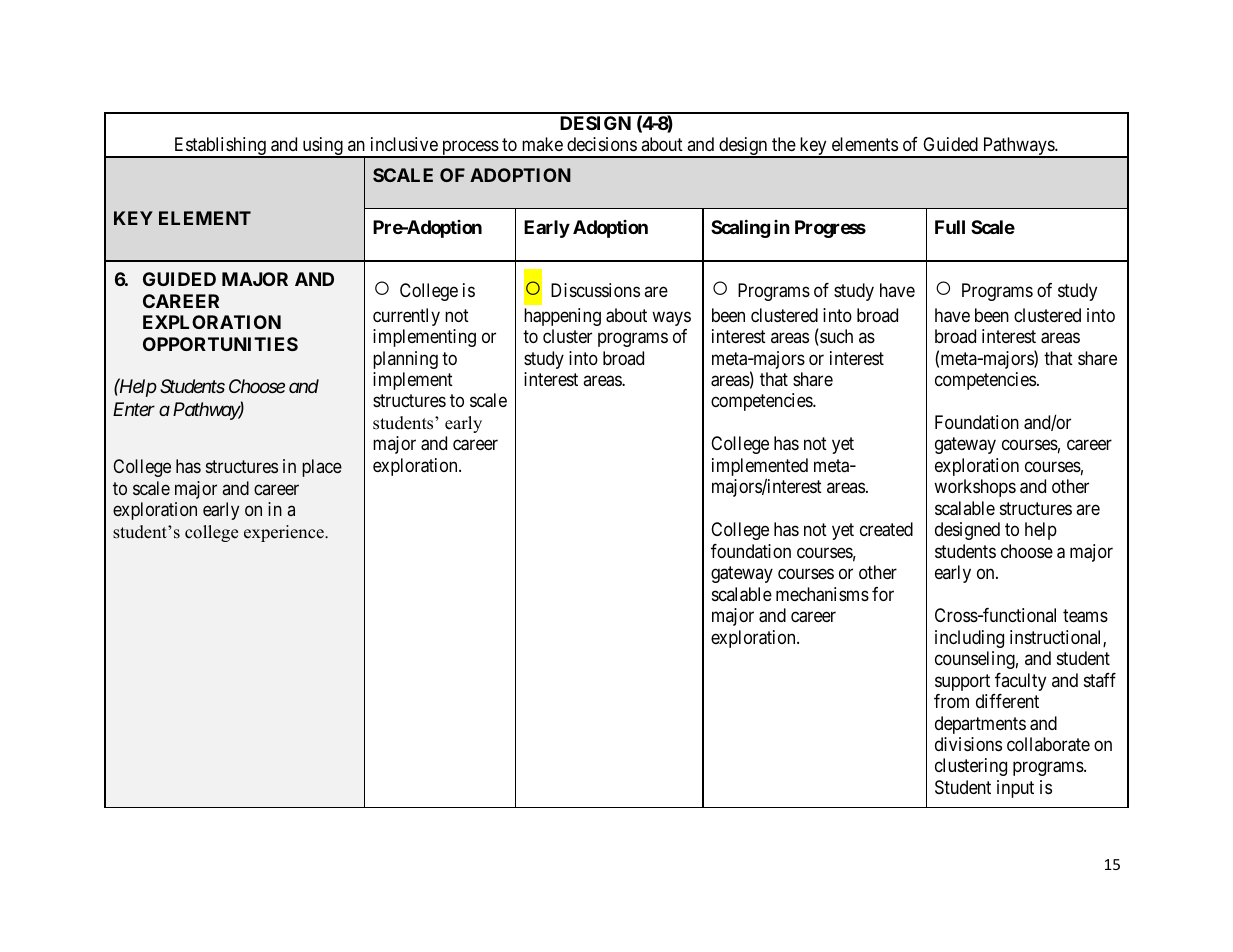  What do you see at coordinates (562, 317) in the screenshot?
I see `happening` at bounding box center [562, 317].
